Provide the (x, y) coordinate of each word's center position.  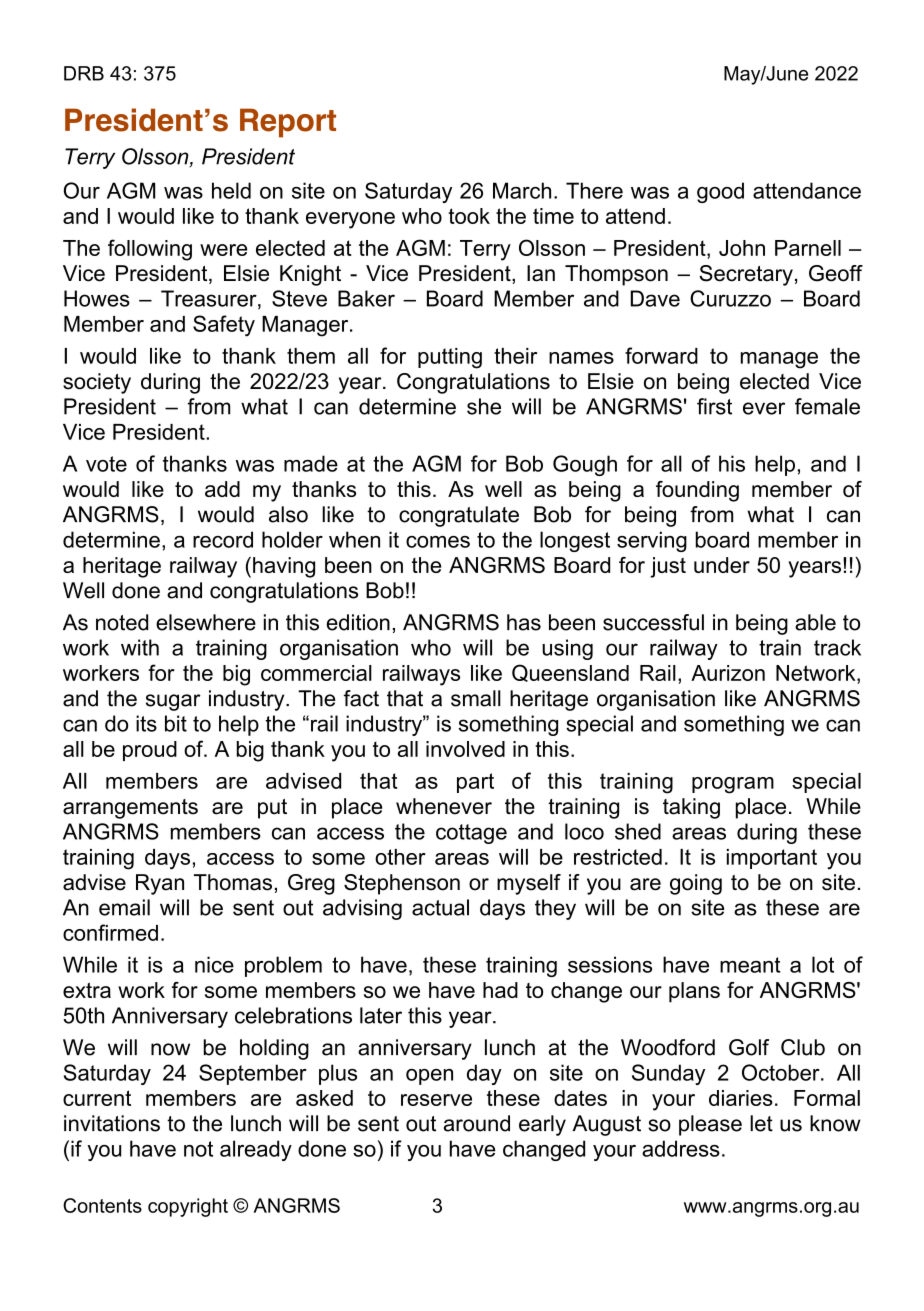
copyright (188, 1207)
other (400, 857)
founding (697, 491)
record (223, 539)
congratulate (459, 516)
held (231, 190)
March (522, 190)
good (720, 192)
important (772, 859)
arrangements (130, 809)
